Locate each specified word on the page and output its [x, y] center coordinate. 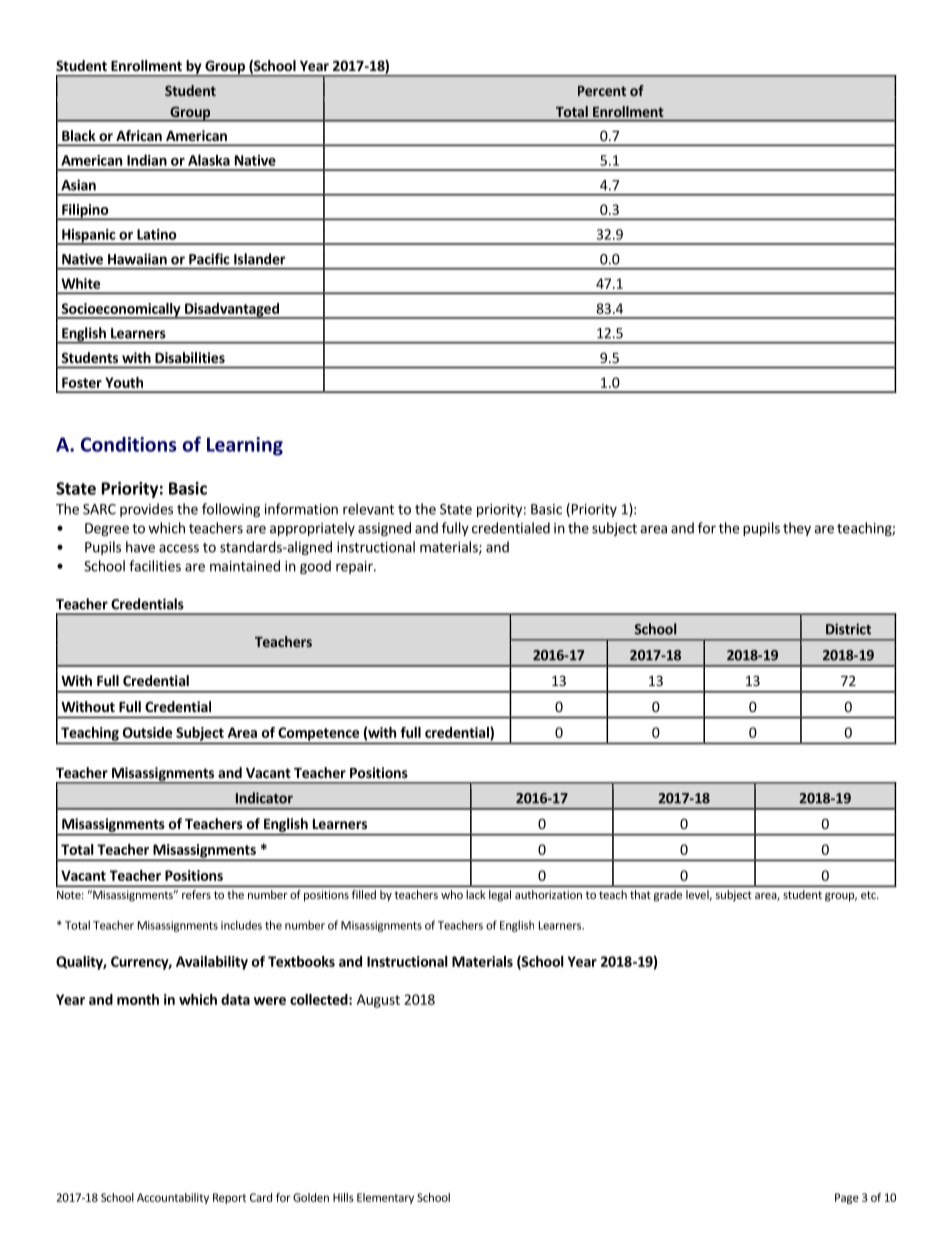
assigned [384, 529]
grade [668, 896]
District [848, 629]
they [797, 529]
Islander [259, 259]
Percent [602, 91]
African [139, 135]
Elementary [385, 1198]
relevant [368, 509]
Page [847, 1198]
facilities [155, 566]
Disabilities [190, 357]
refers [196, 894]
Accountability [173, 1198]
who [452, 894]
